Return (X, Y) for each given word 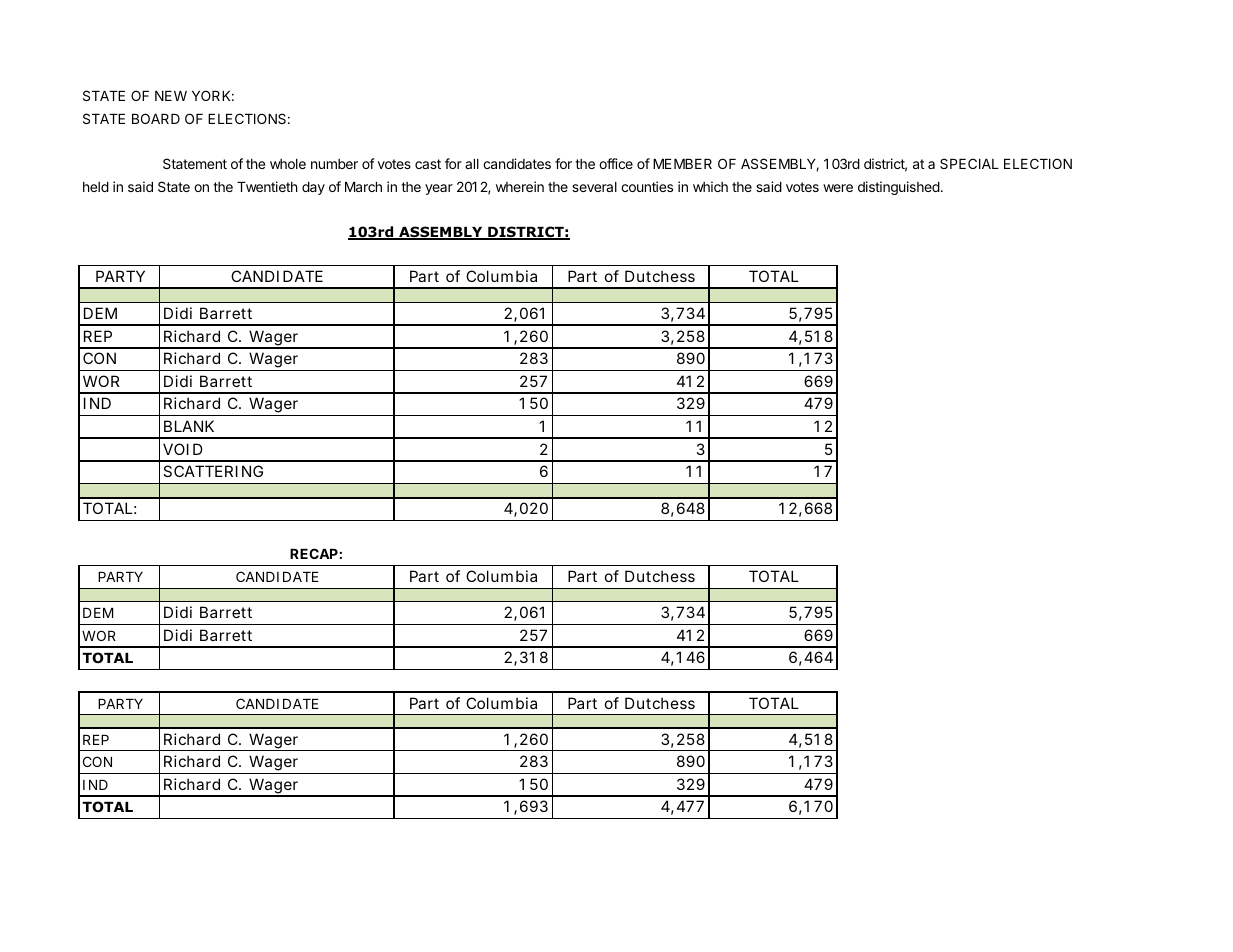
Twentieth (267, 186)
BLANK (189, 426)
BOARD (156, 118)
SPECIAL (969, 163)
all (472, 164)
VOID (183, 449)
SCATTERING (213, 471)
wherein (520, 186)
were (838, 188)
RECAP (314, 553)
